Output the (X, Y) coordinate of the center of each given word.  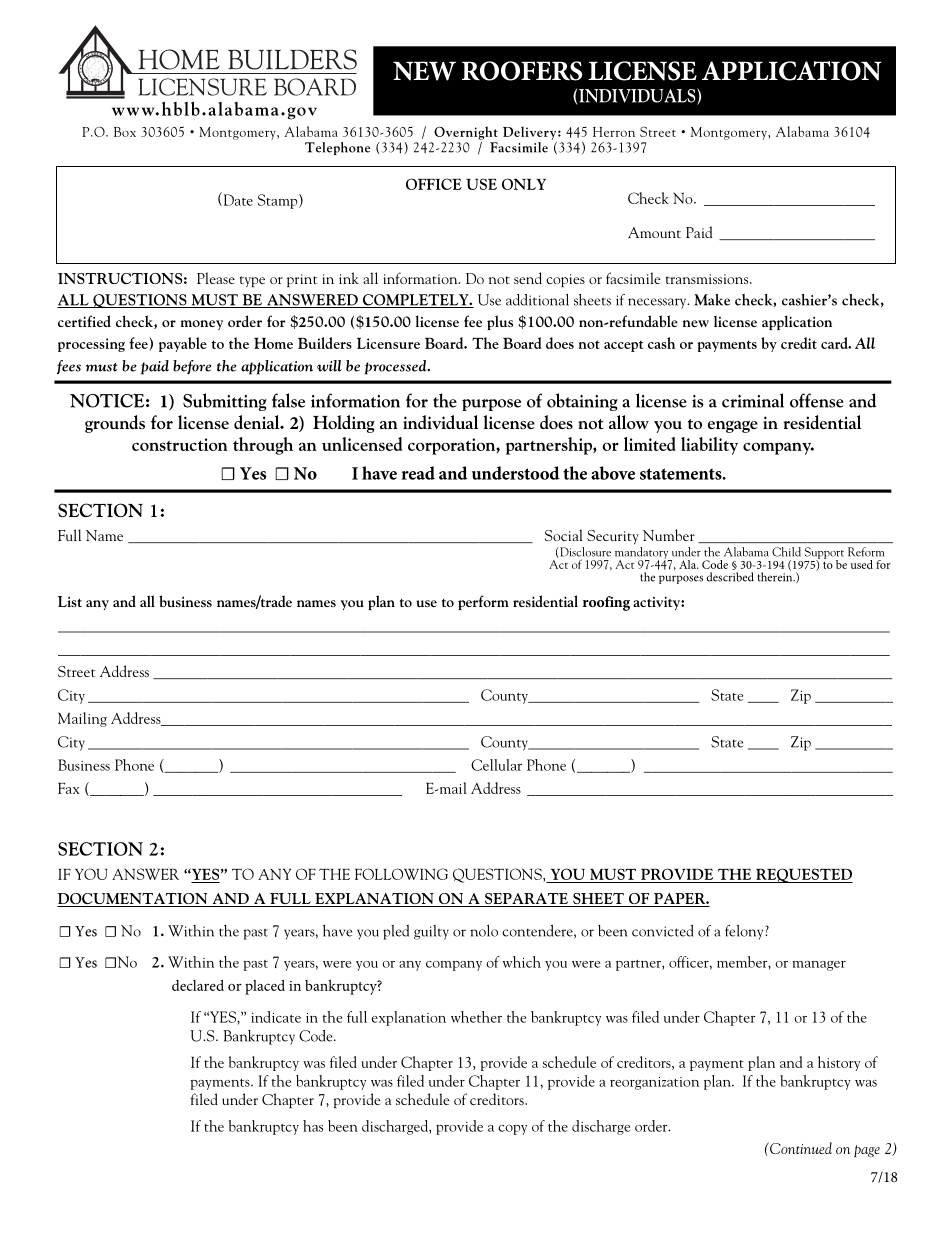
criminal (753, 400)
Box (125, 132)
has (313, 1126)
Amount (654, 232)
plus (500, 322)
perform (483, 602)
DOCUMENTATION (133, 900)
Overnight (466, 133)
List (70, 601)
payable (183, 344)
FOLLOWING (401, 874)
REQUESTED (803, 875)
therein (776, 576)
